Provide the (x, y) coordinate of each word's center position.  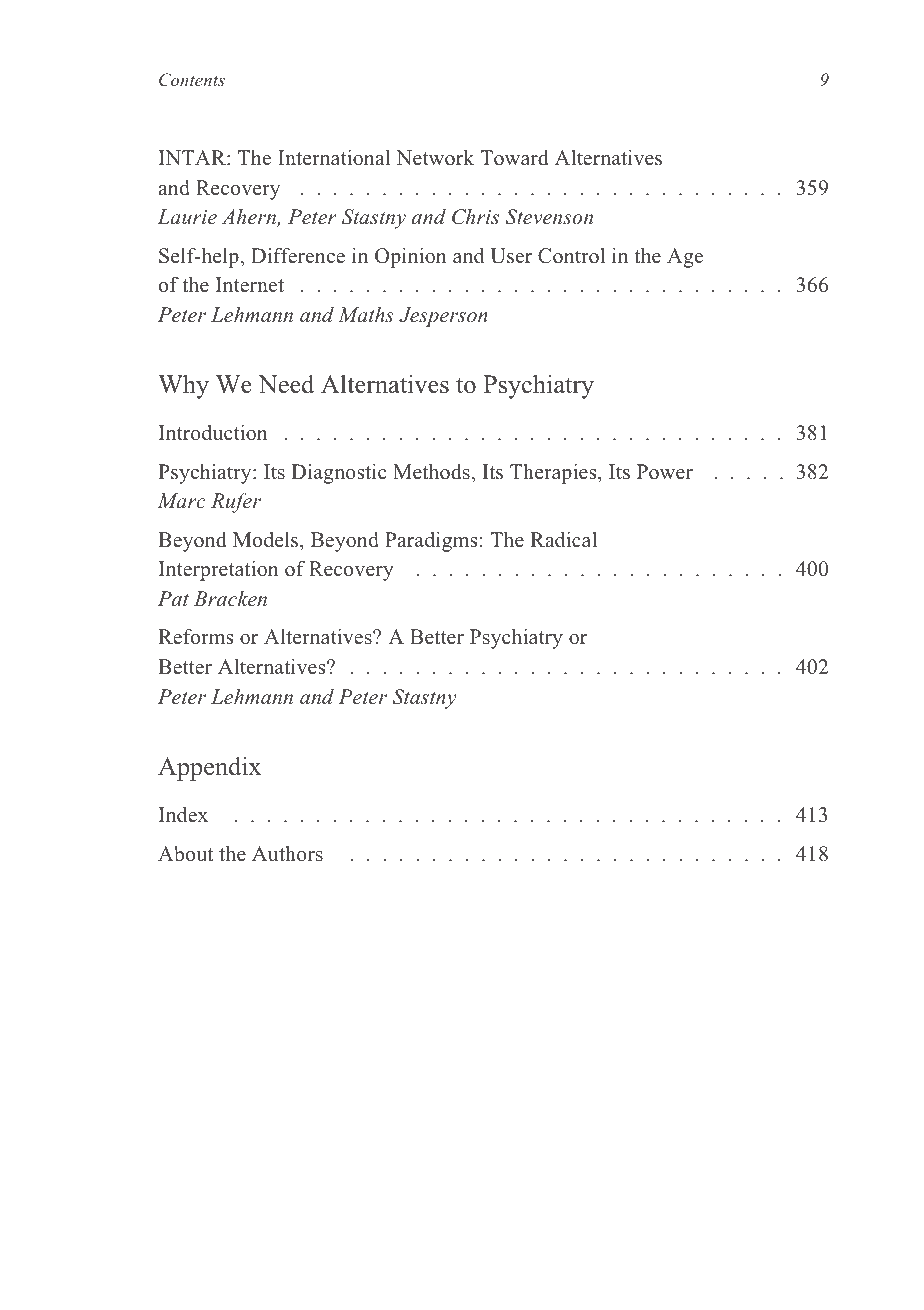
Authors (287, 854)
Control (571, 256)
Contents (192, 80)
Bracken (230, 599)
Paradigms (431, 542)
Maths (366, 314)
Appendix (209, 769)
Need (286, 384)
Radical (563, 540)
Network (435, 158)
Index (183, 815)
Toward (514, 158)
